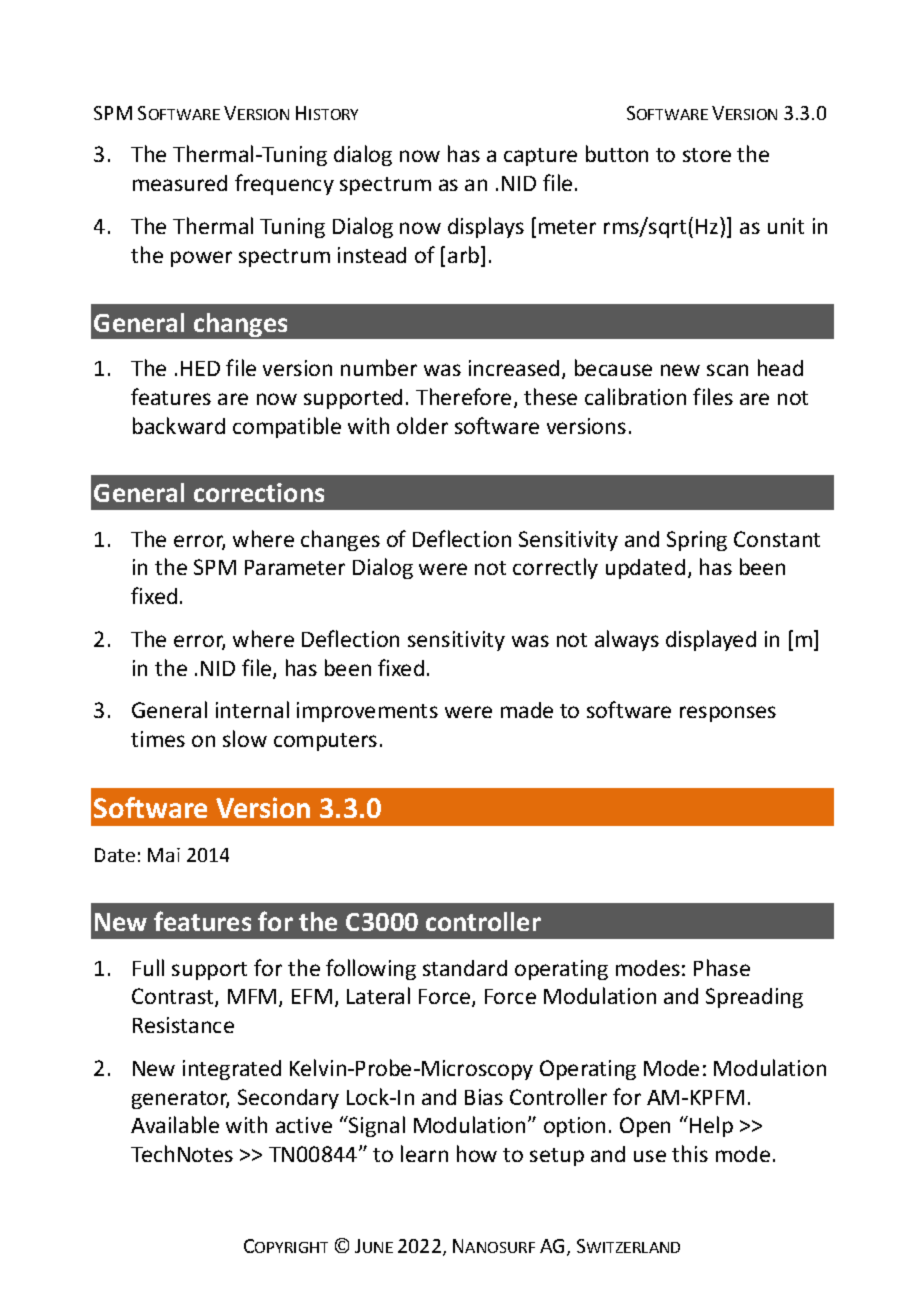 This screenshot has height=1311, width=924. Describe the element at coordinates (727, 370) in the screenshot. I see `scan` at that location.
